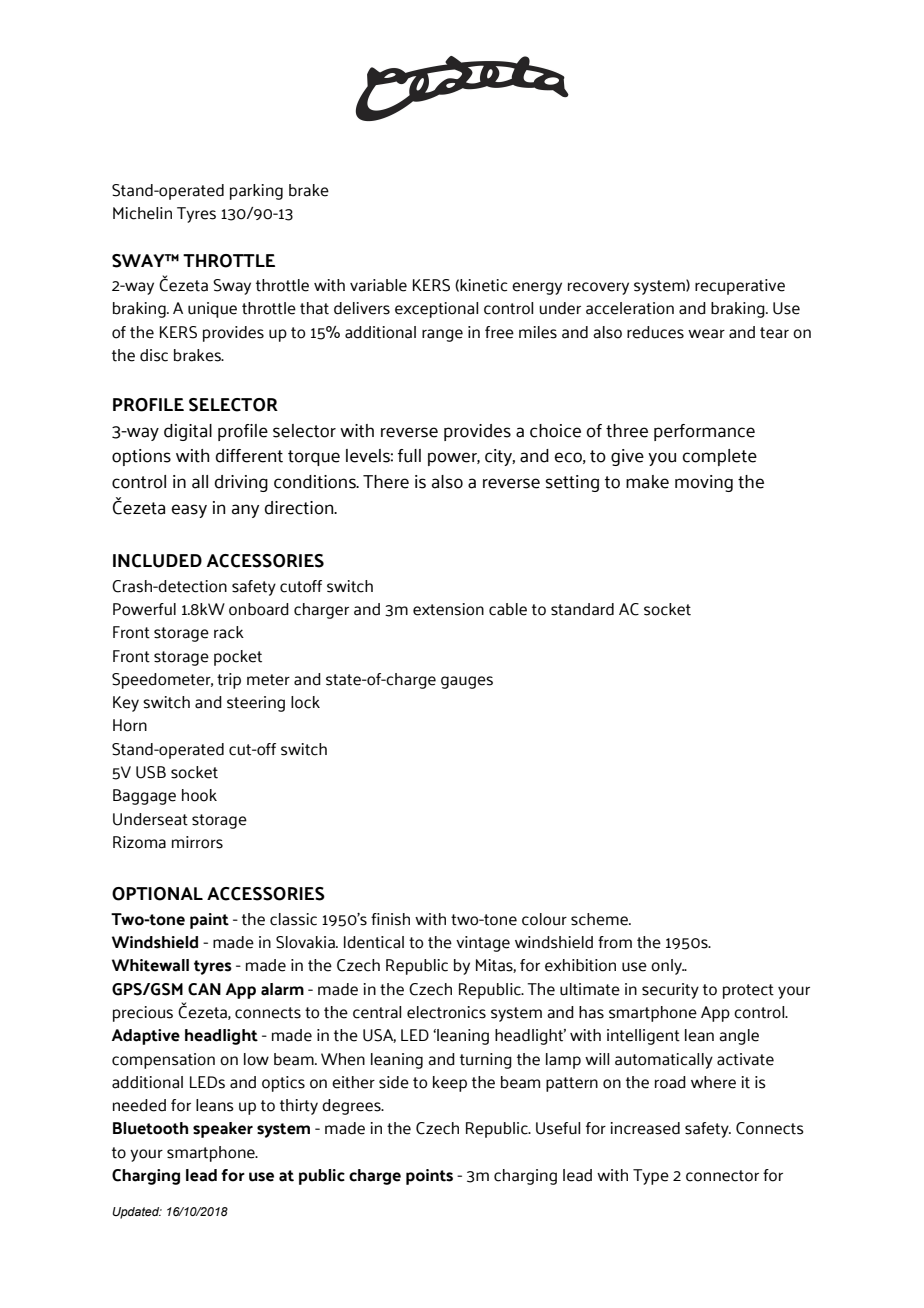 The height and width of the page is (1308, 924). Describe the element at coordinates (142, 213) in the page. I see `Michelin` at that location.
